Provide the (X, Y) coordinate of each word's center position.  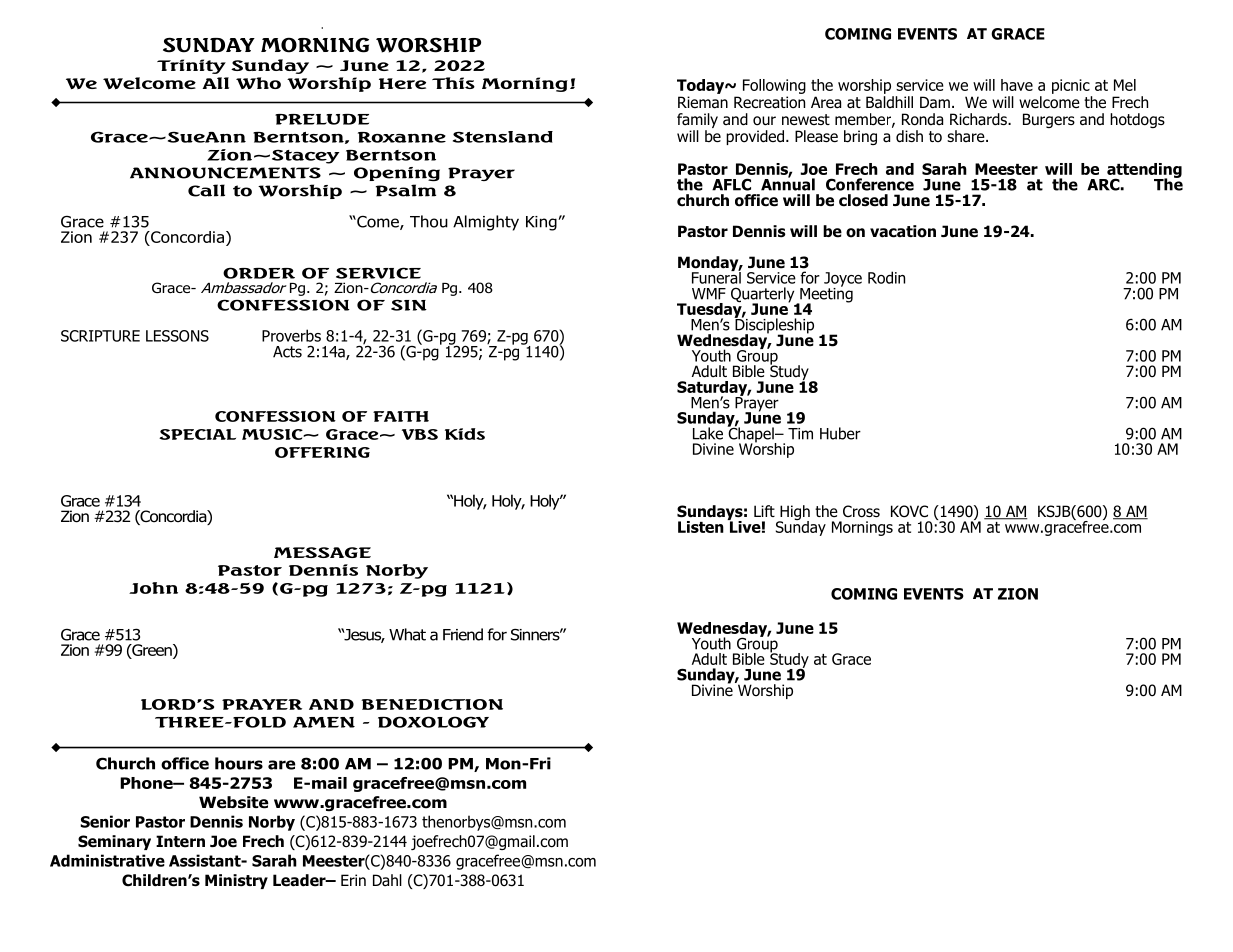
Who (258, 83)
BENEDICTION (432, 704)
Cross (861, 511)
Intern (180, 841)
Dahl (387, 880)
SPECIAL (197, 434)
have (1017, 85)
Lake (708, 433)
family (697, 120)
